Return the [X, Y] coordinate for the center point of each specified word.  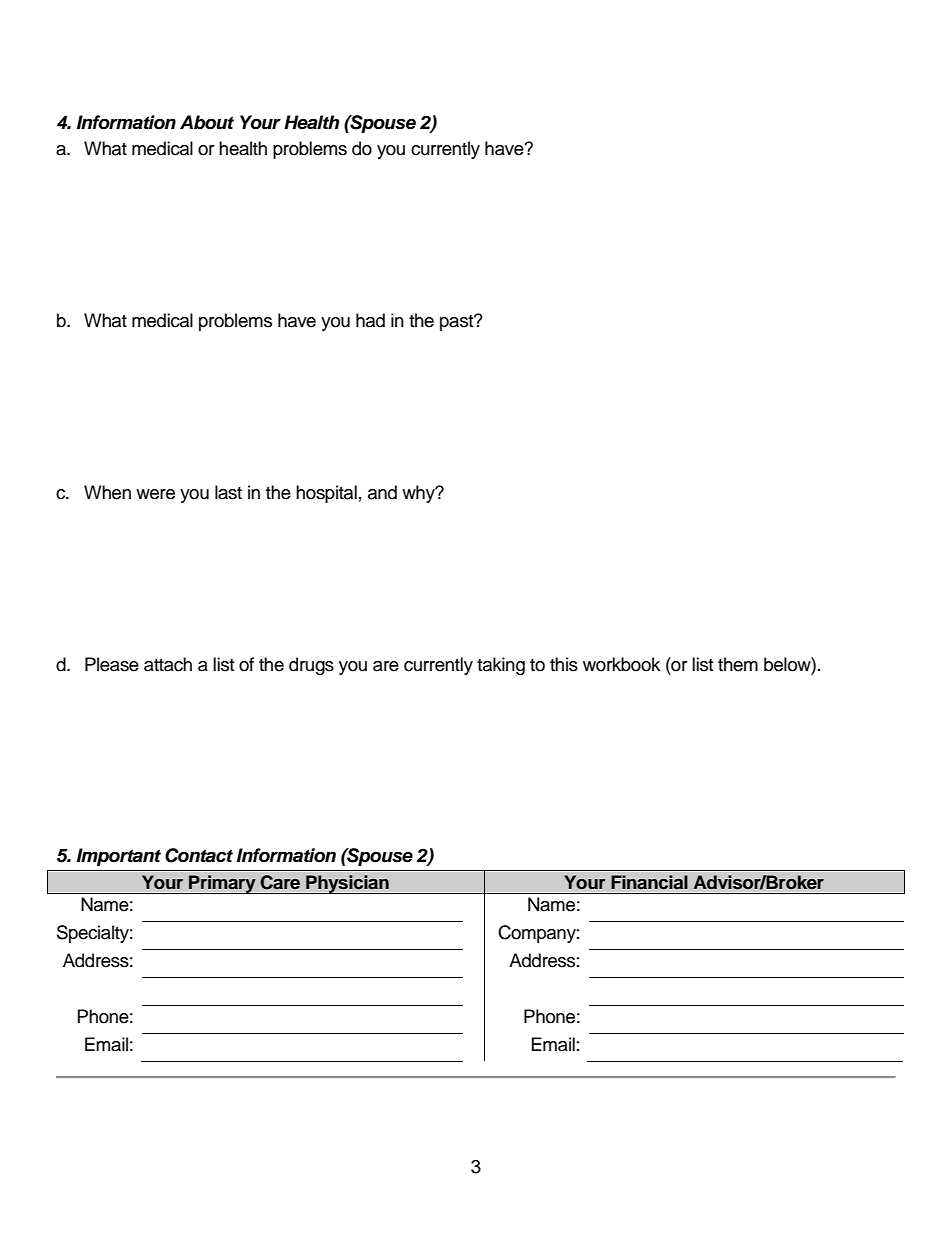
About [207, 122]
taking [501, 666]
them [738, 664]
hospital [326, 494]
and [382, 492]
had [370, 320]
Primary [222, 884]
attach [168, 664]
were [155, 494]
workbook [621, 664]
